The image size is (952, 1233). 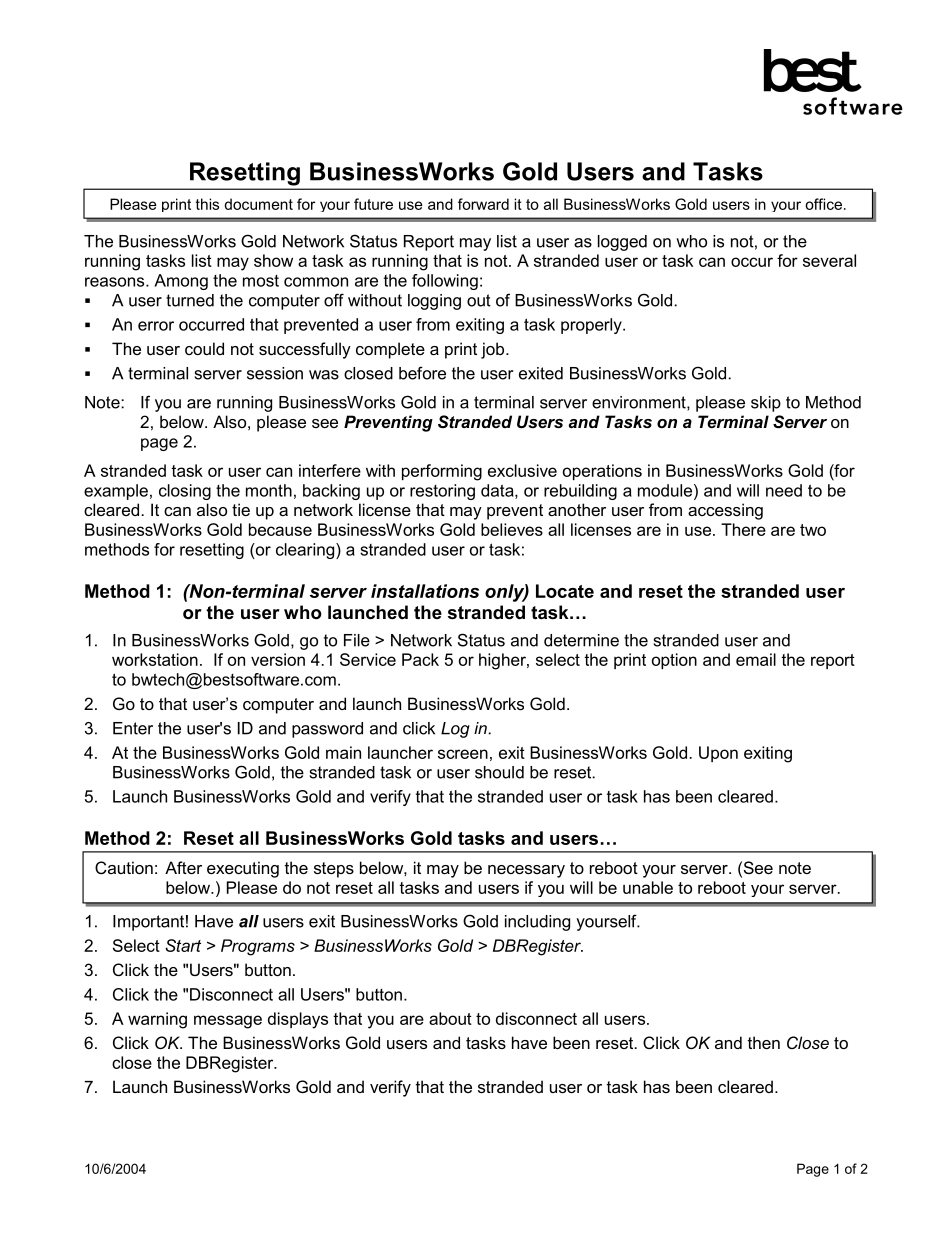 What do you see at coordinates (648, 887) in the screenshot?
I see `unable` at bounding box center [648, 887].
